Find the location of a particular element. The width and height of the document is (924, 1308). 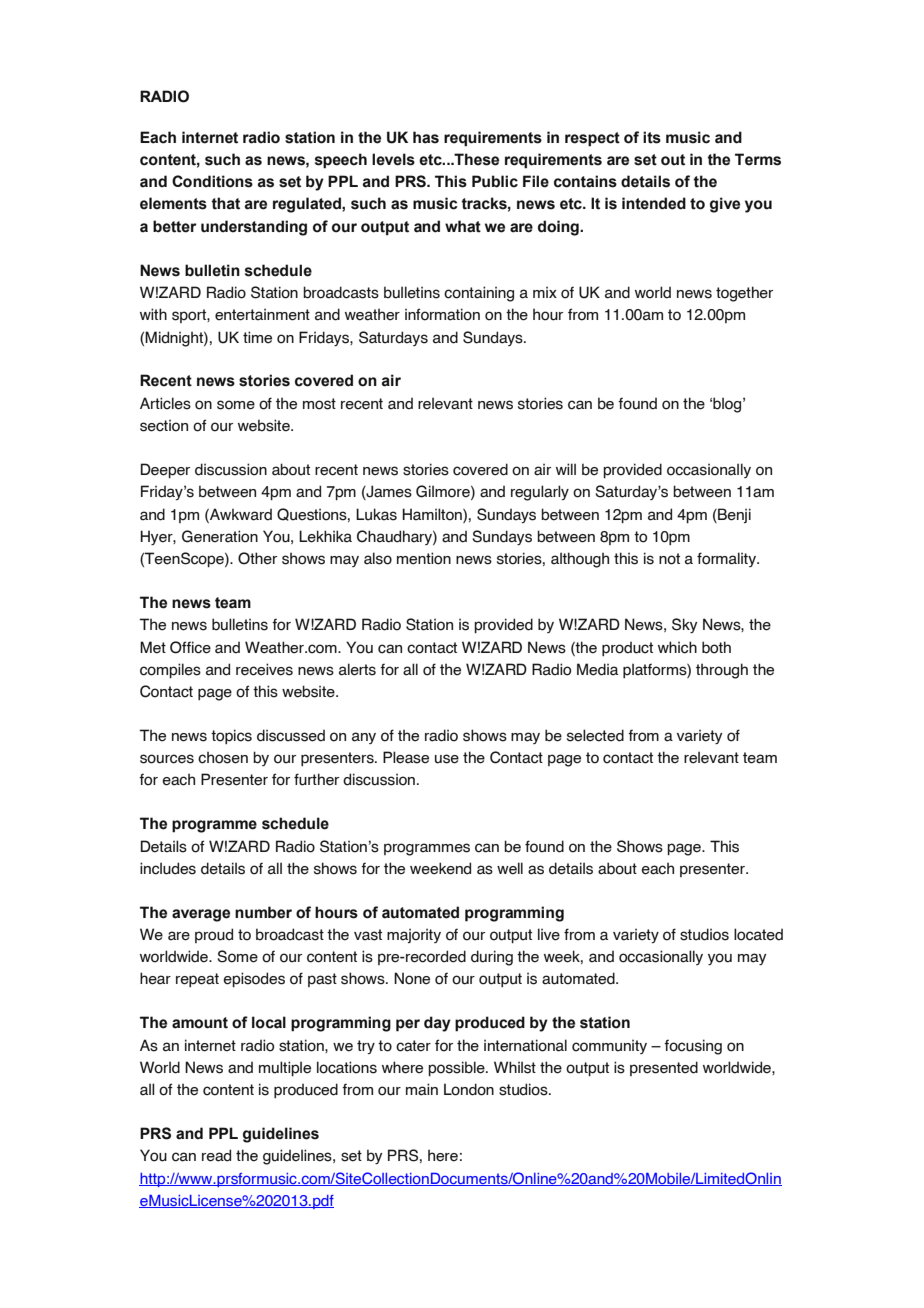

alerts is located at coordinates (357, 669).
